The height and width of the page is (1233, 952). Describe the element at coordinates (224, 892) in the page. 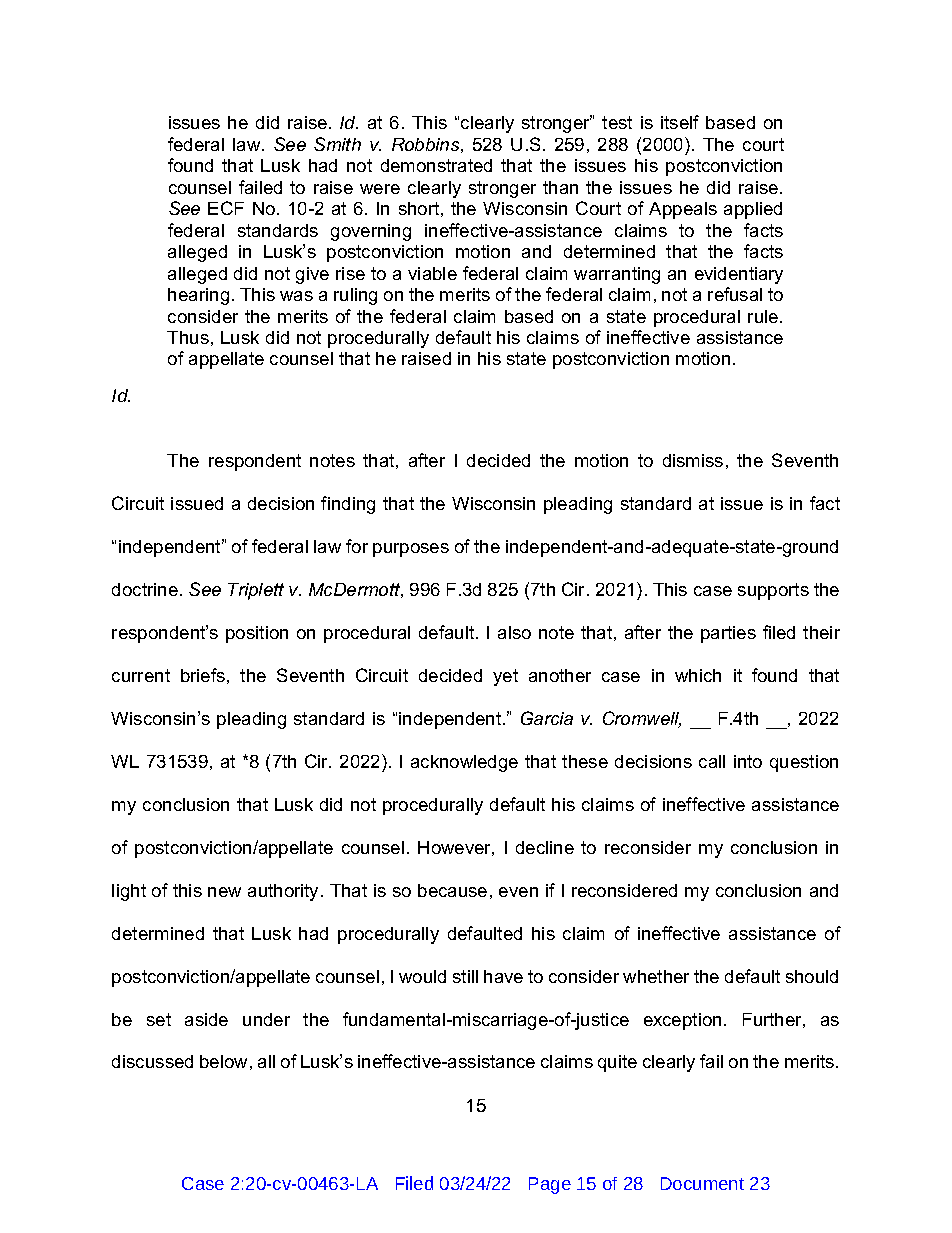

I see `new` at that location.
